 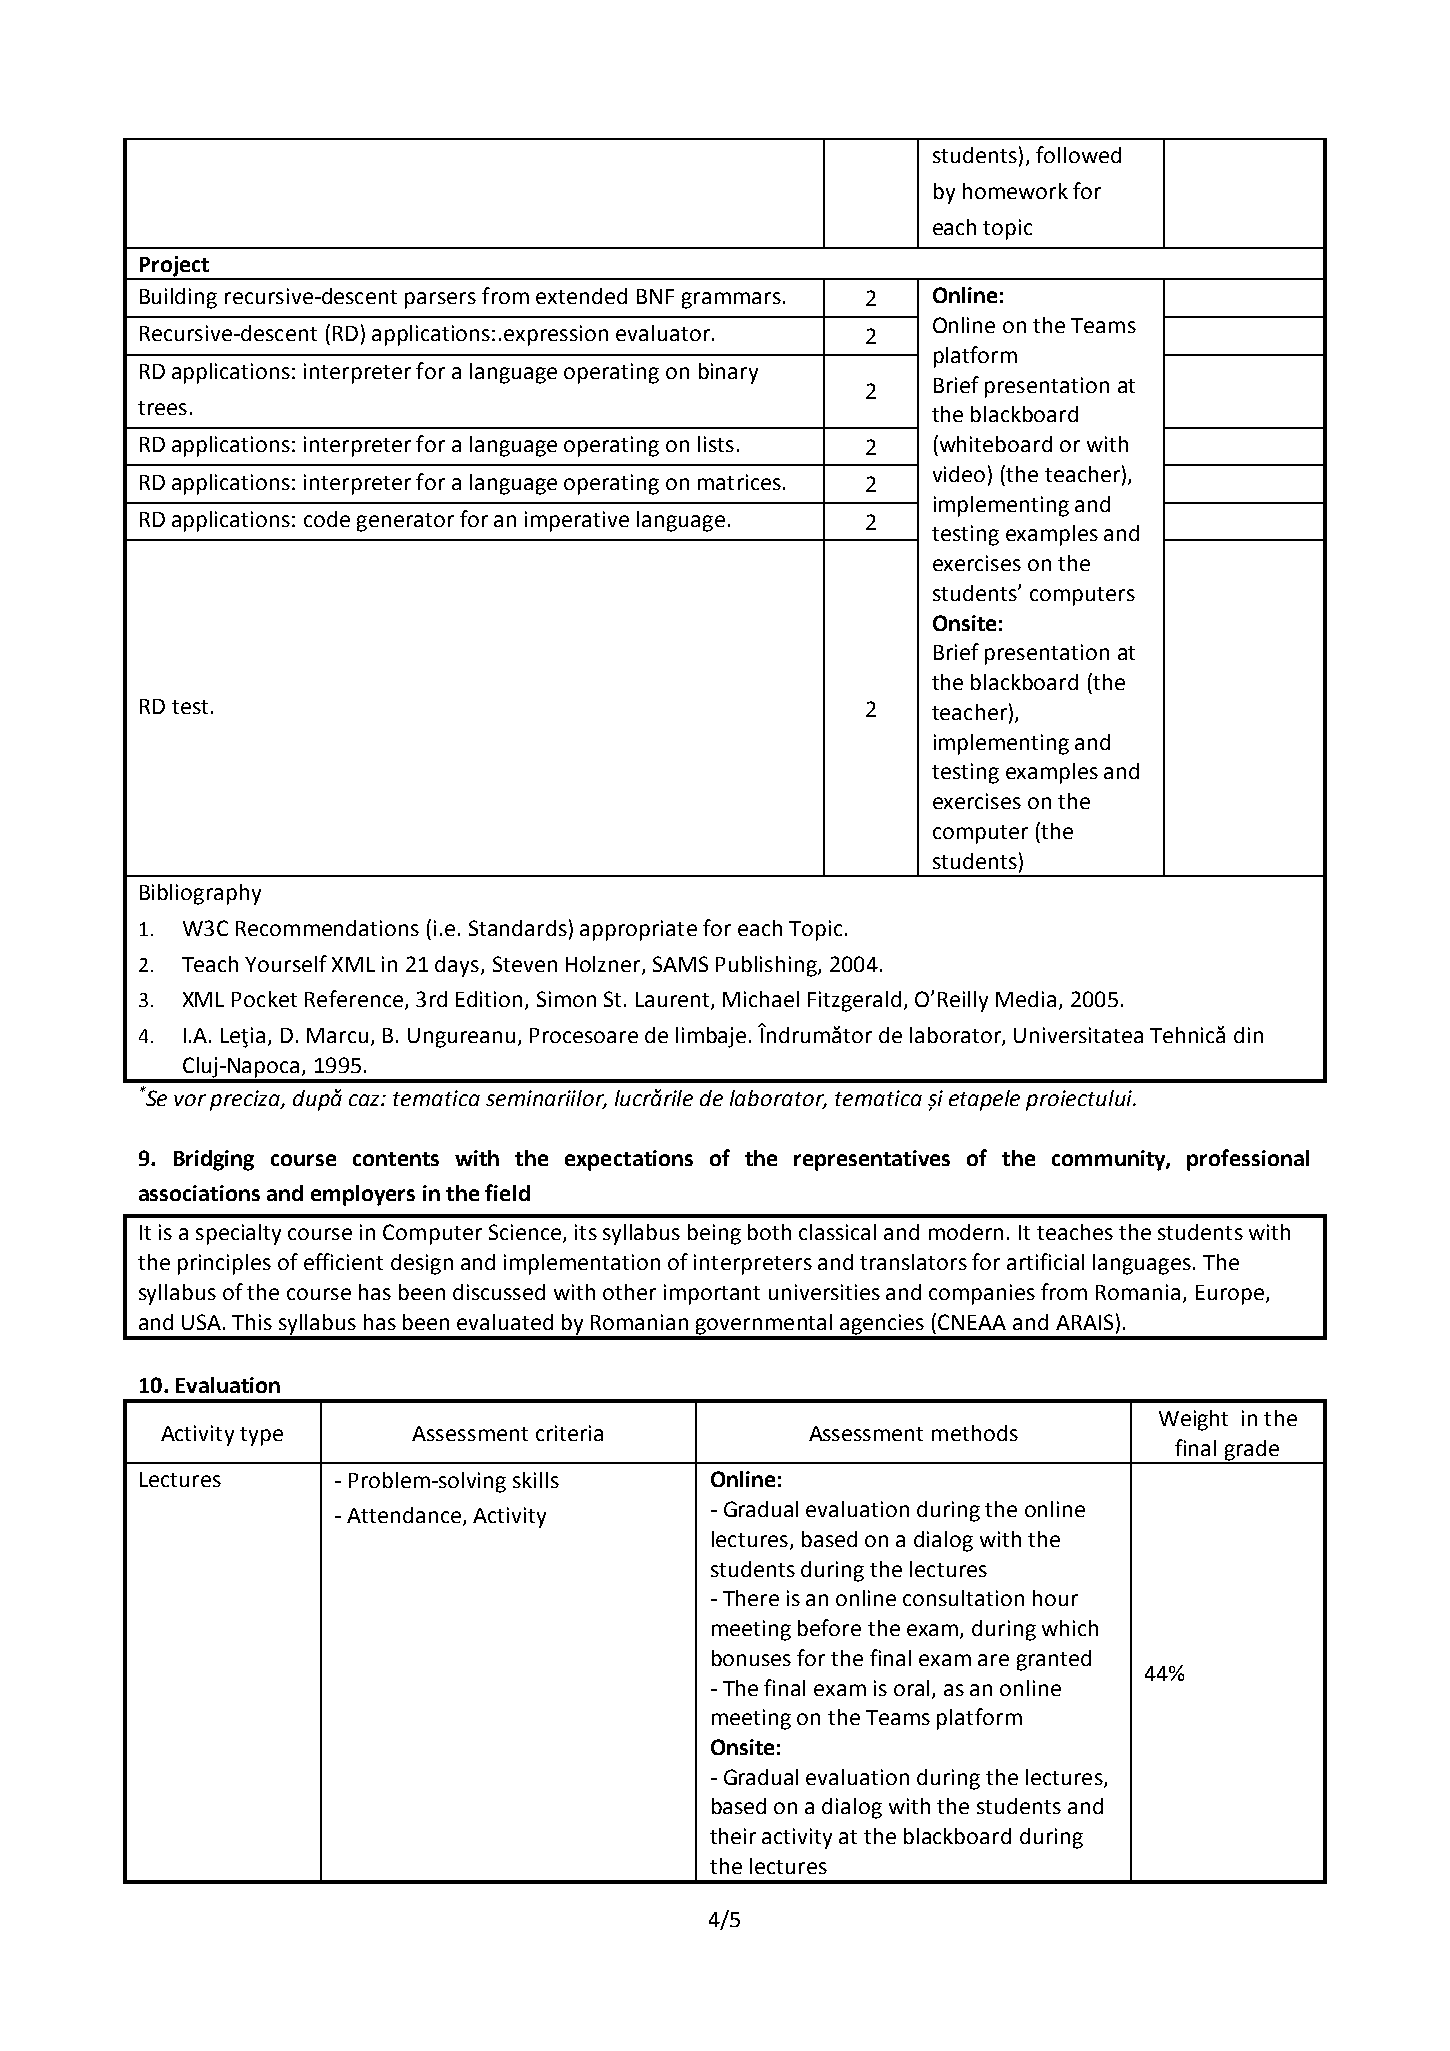 What do you see at coordinates (731, 300) in the document?
I see `grammars` at bounding box center [731, 300].
